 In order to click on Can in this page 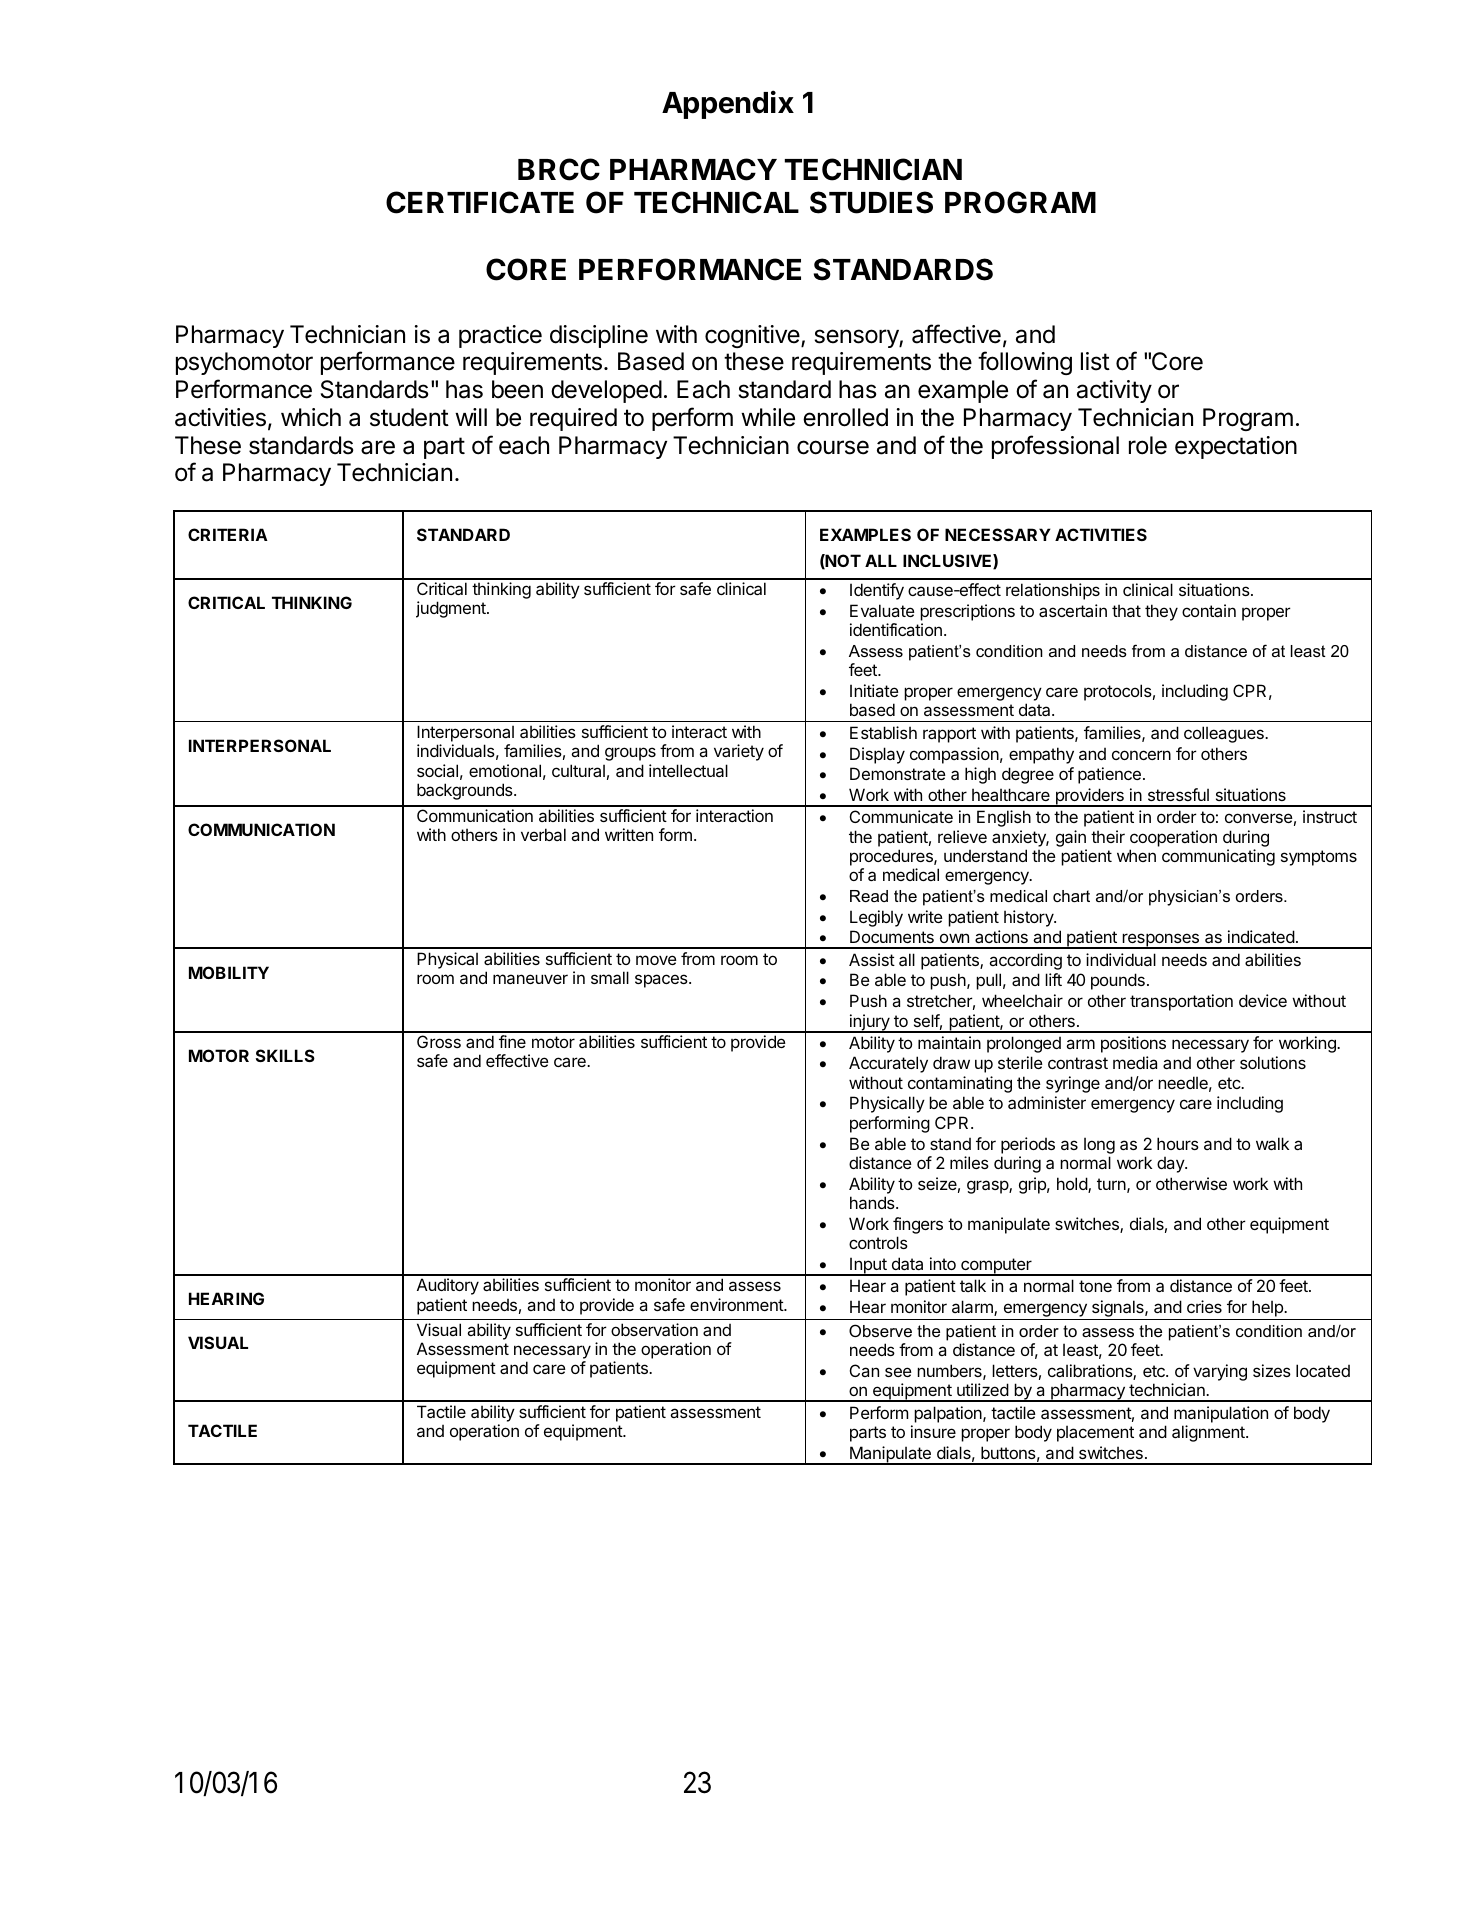, I will do `click(864, 1370)`.
